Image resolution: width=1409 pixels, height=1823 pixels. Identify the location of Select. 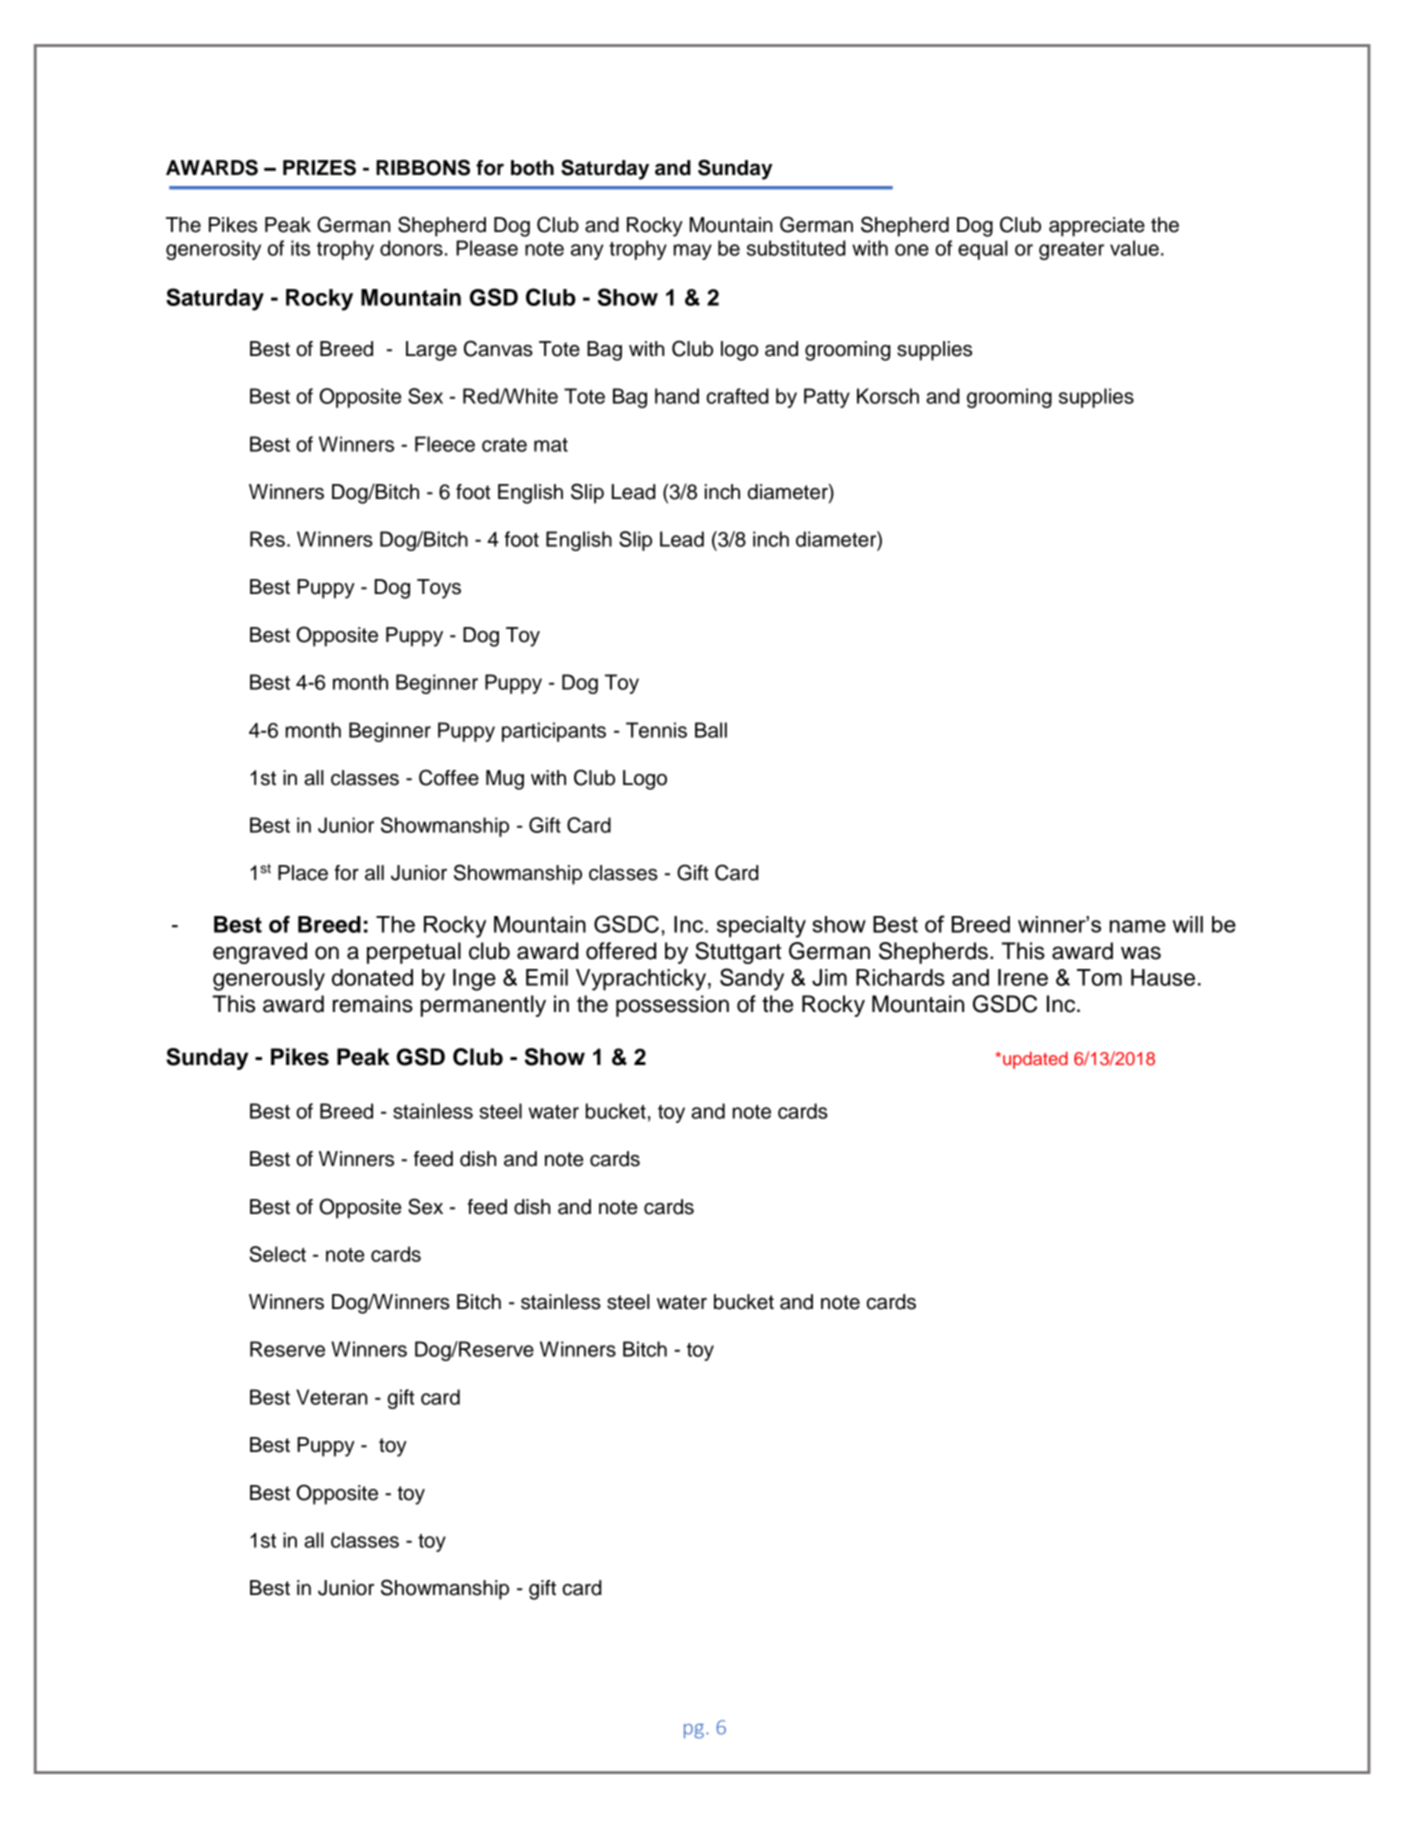
(277, 1254).
